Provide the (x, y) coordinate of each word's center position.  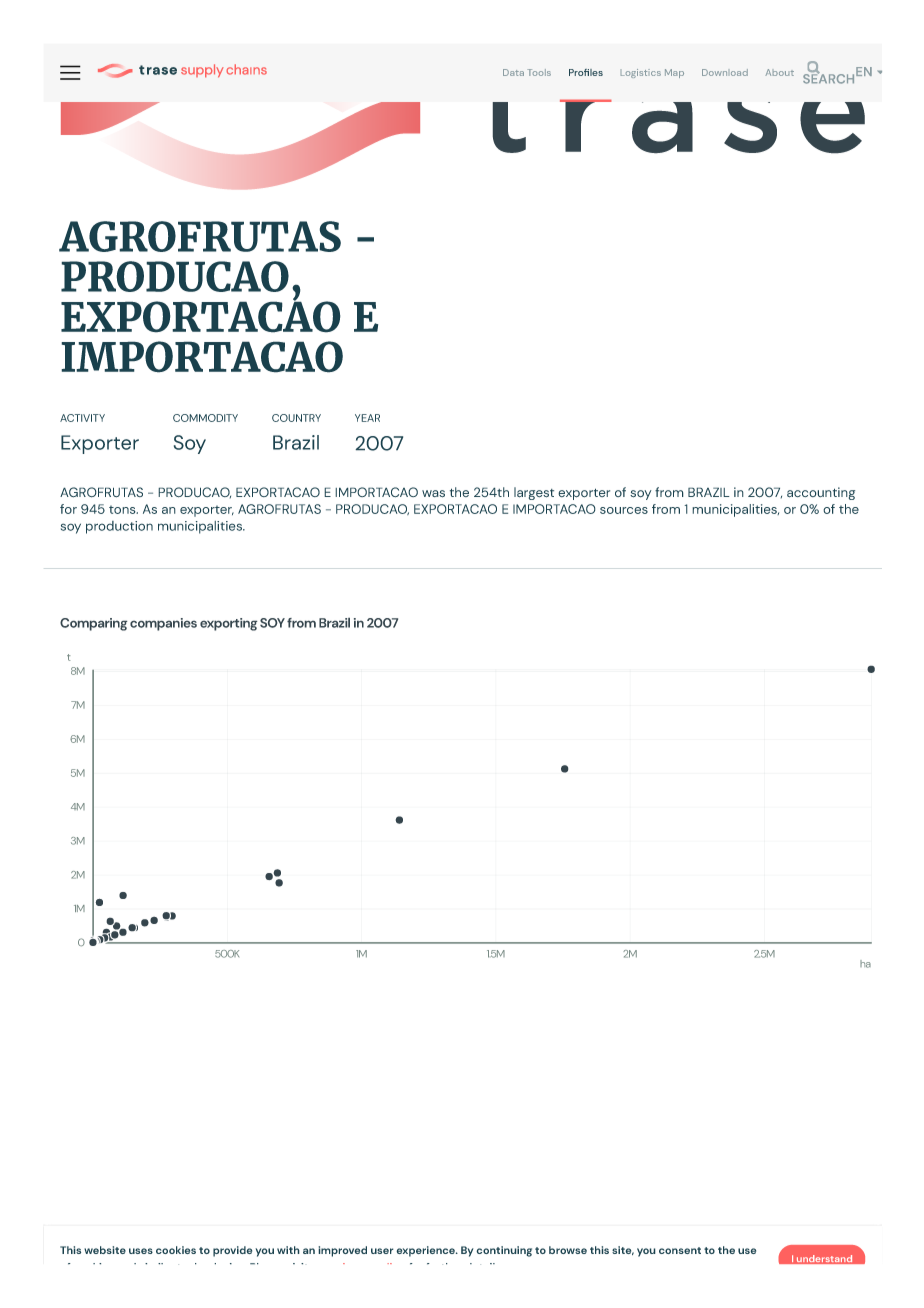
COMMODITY (205, 418)
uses (141, 1251)
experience (426, 1251)
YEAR (367, 418)
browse (568, 1250)
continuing (504, 1251)
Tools (539, 72)
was (433, 494)
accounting (821, 493)
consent (680, 1250)
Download (725, 72)
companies (163, 624)
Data (513, 72)
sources (624, 510)
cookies (176, 1250)
